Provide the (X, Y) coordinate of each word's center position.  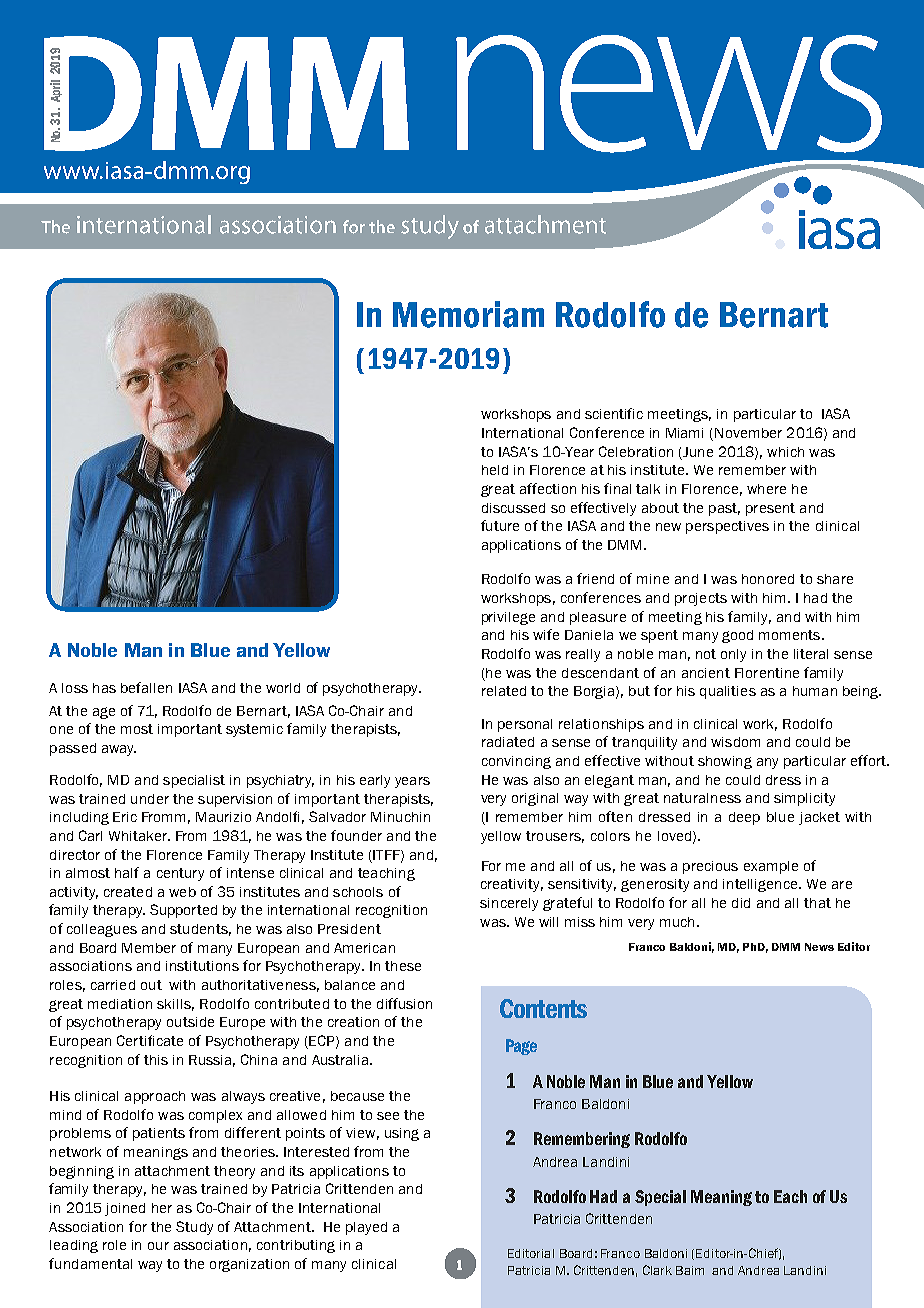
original (535, 799)
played (366, 1228)
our (158, 1246)
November (748, 433)
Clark (657, 1270)
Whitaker (139, 836)
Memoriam (468, 314)
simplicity (804, 799)
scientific (614, 413)
